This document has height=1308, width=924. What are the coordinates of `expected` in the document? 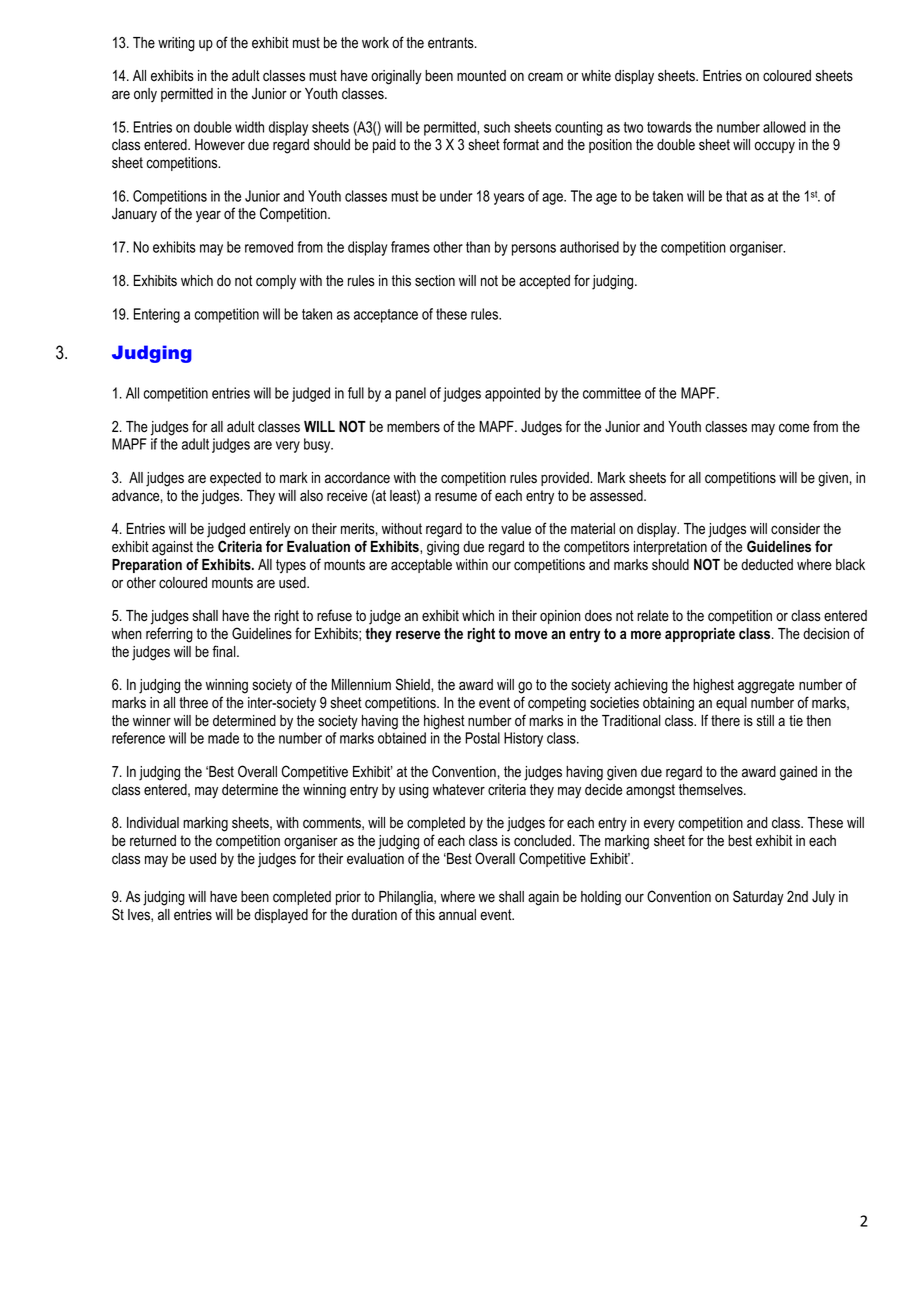 It's located at (235, 479).
